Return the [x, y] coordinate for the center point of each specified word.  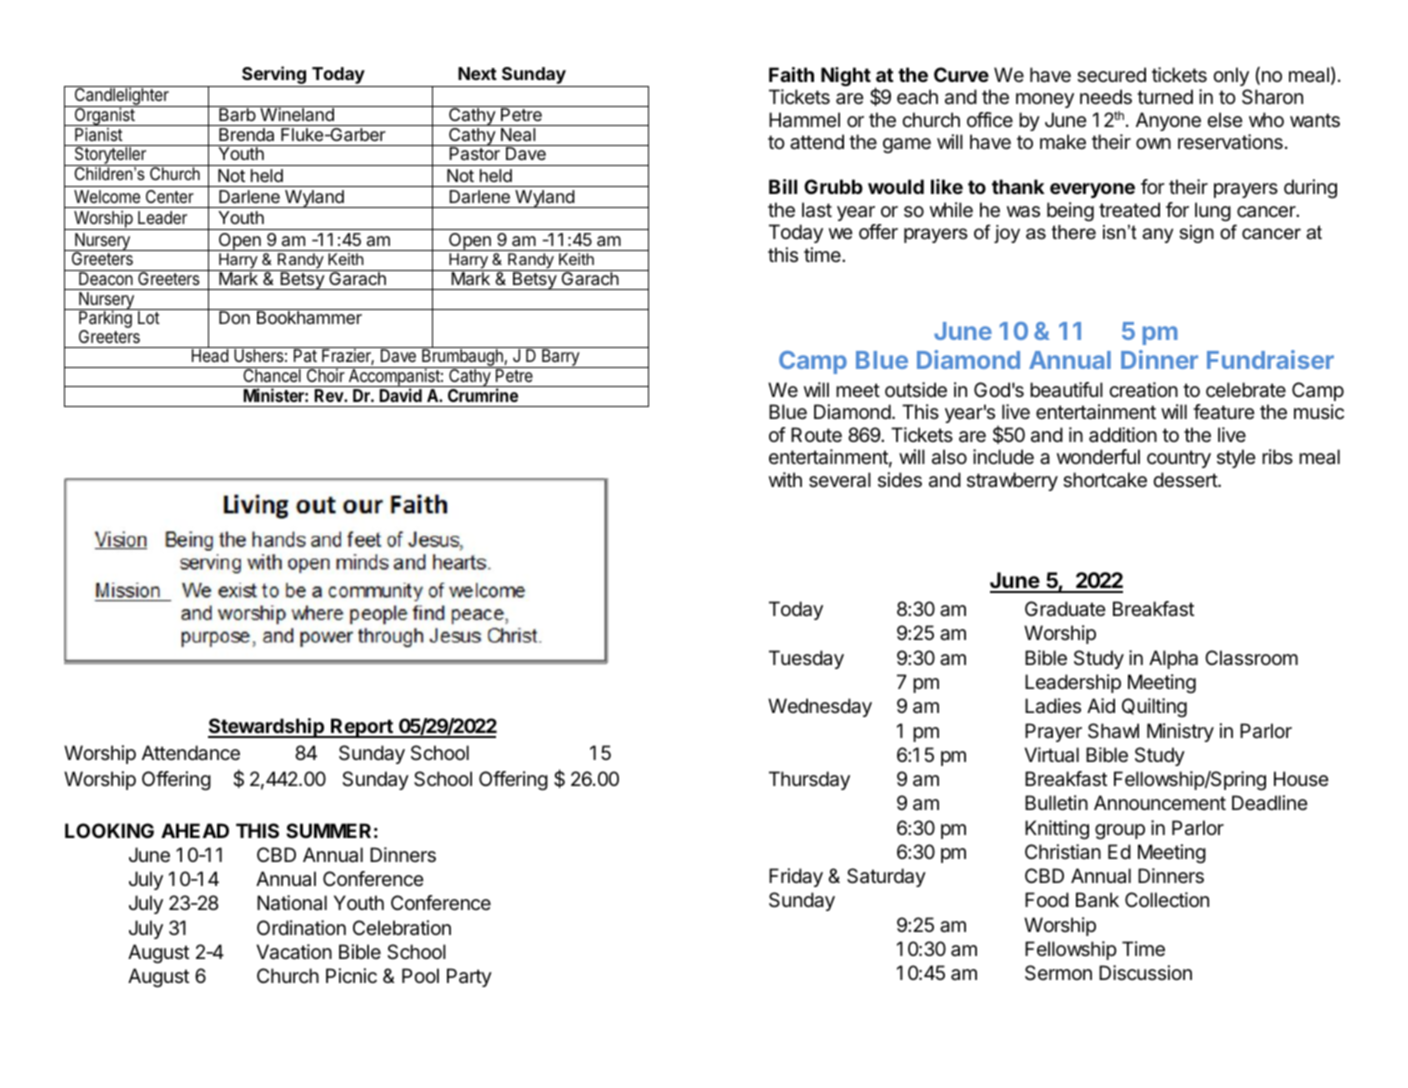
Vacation [294, 952]
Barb [237, 113]
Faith [791, 74]
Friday [796, 877]
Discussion [1145, 973]
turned [1165, 97]
